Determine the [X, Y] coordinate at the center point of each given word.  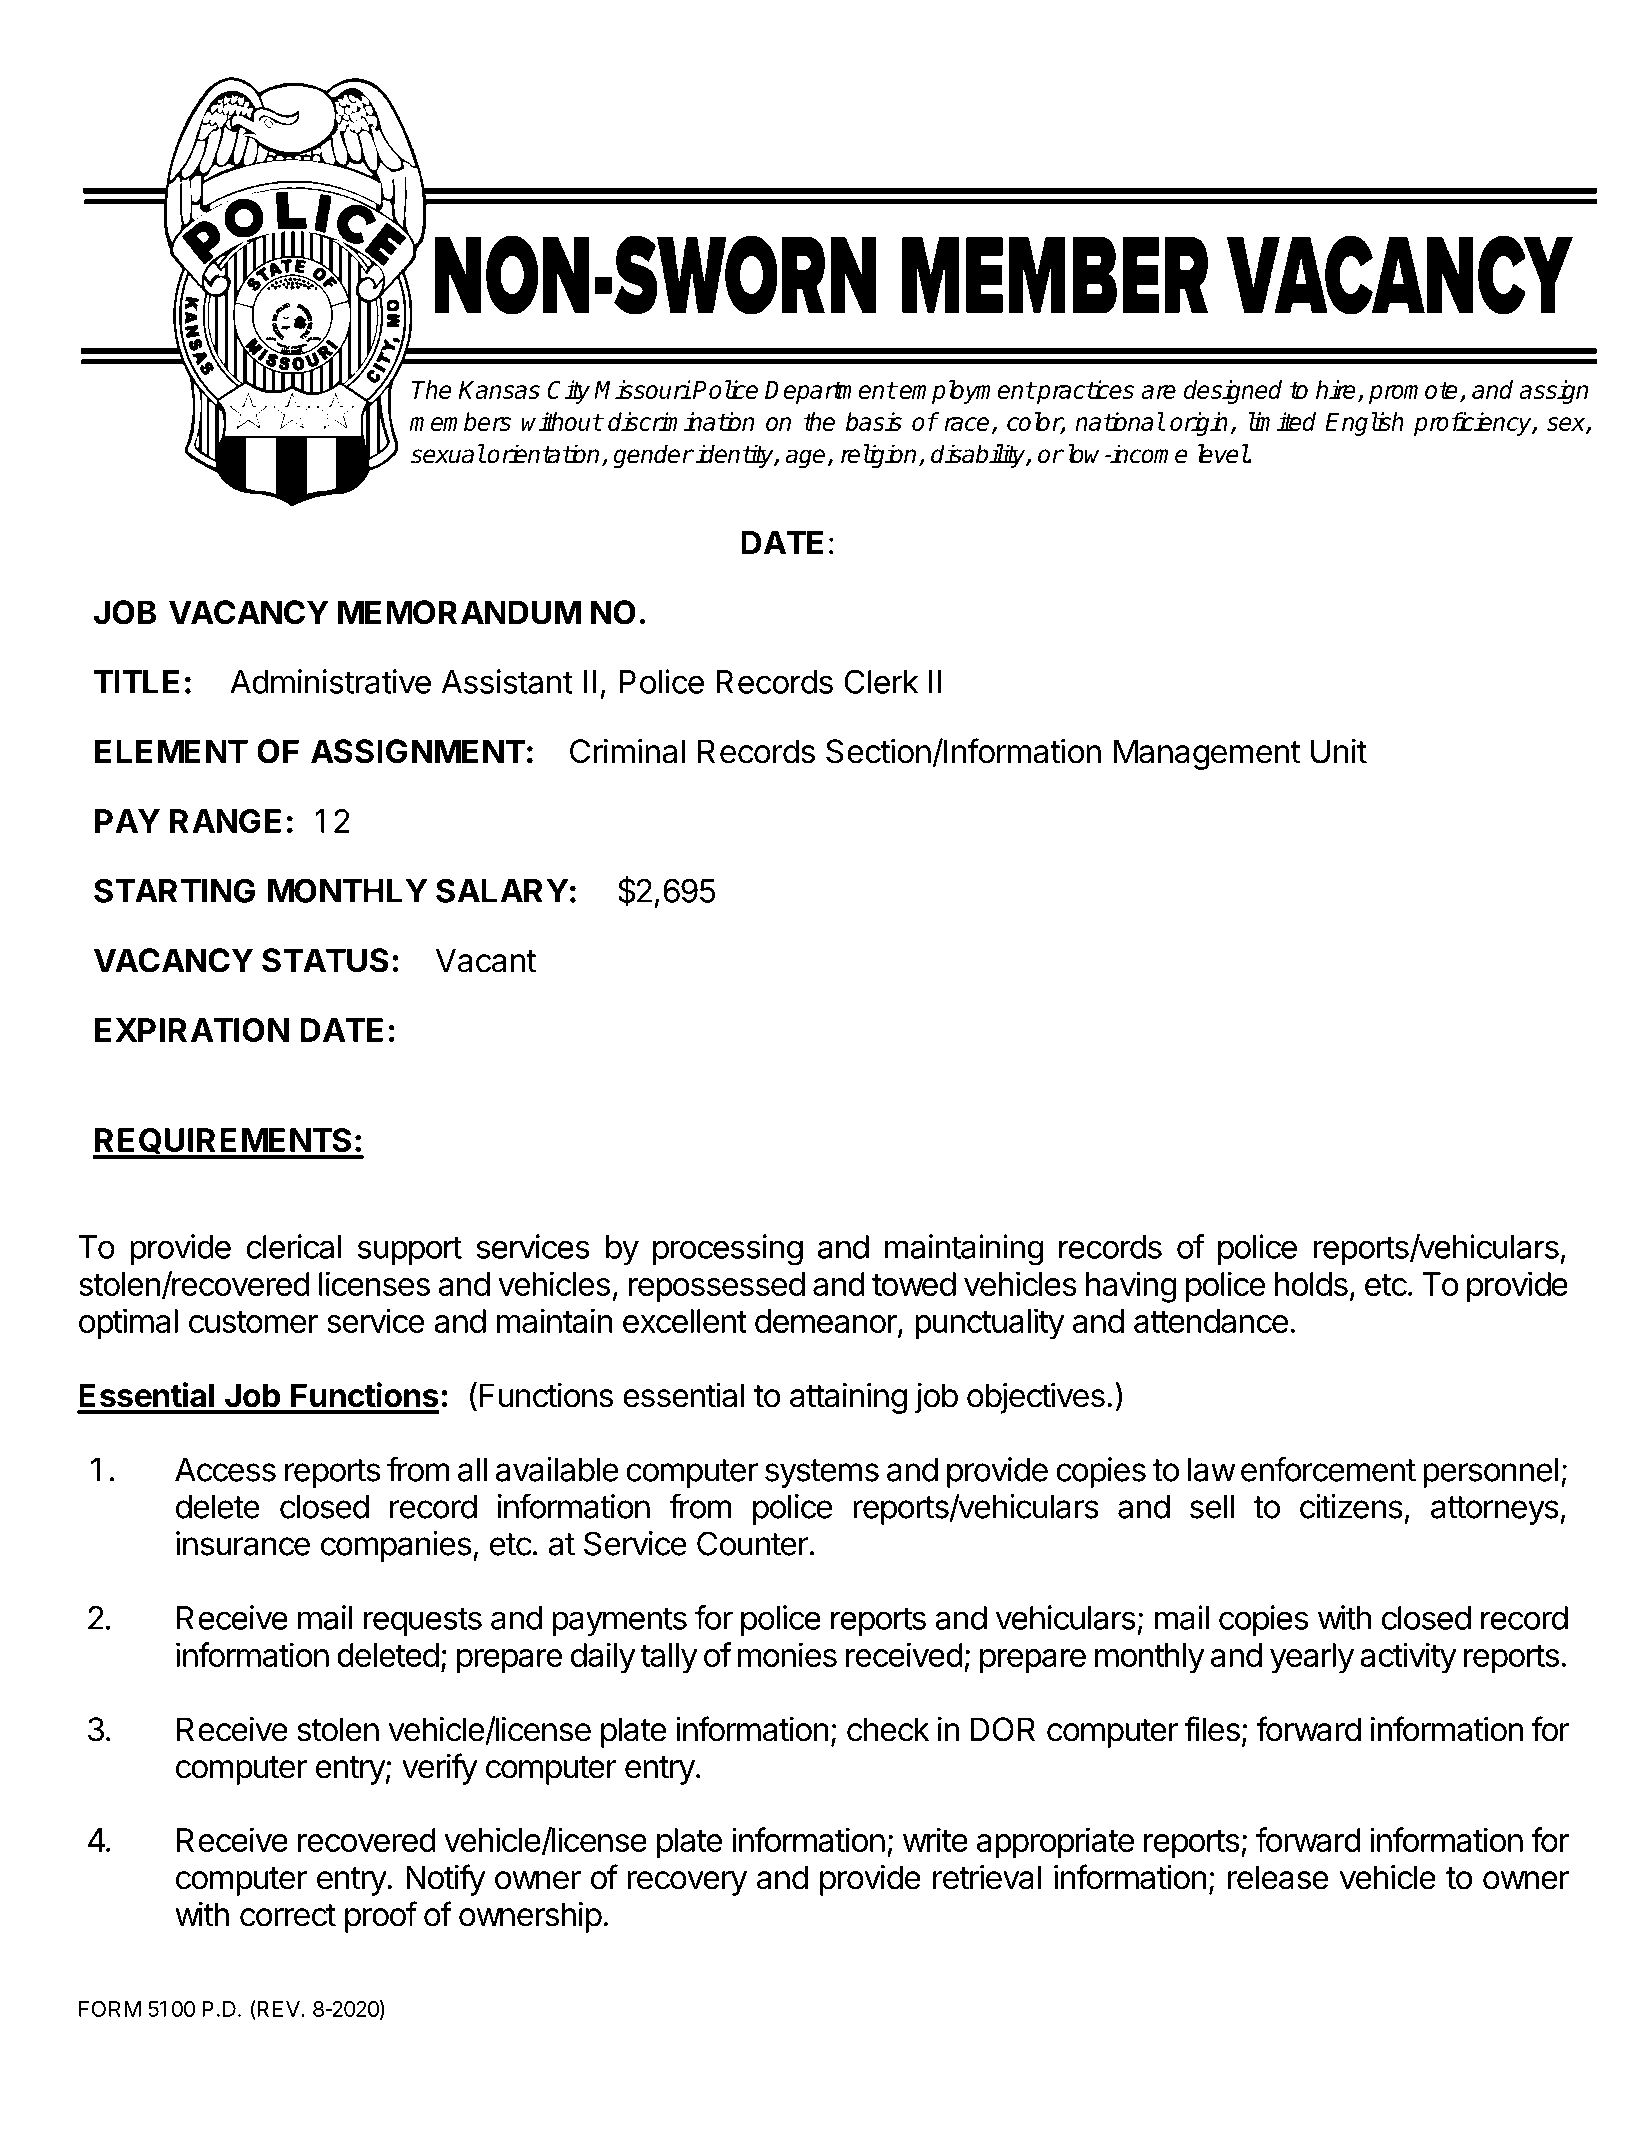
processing [728, 1250]
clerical [293, 1246]
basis [874, 421]
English [1364, 424]
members [460, 421]
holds [1311, 1284]
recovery [687, 1883]
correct [288, 1915]
